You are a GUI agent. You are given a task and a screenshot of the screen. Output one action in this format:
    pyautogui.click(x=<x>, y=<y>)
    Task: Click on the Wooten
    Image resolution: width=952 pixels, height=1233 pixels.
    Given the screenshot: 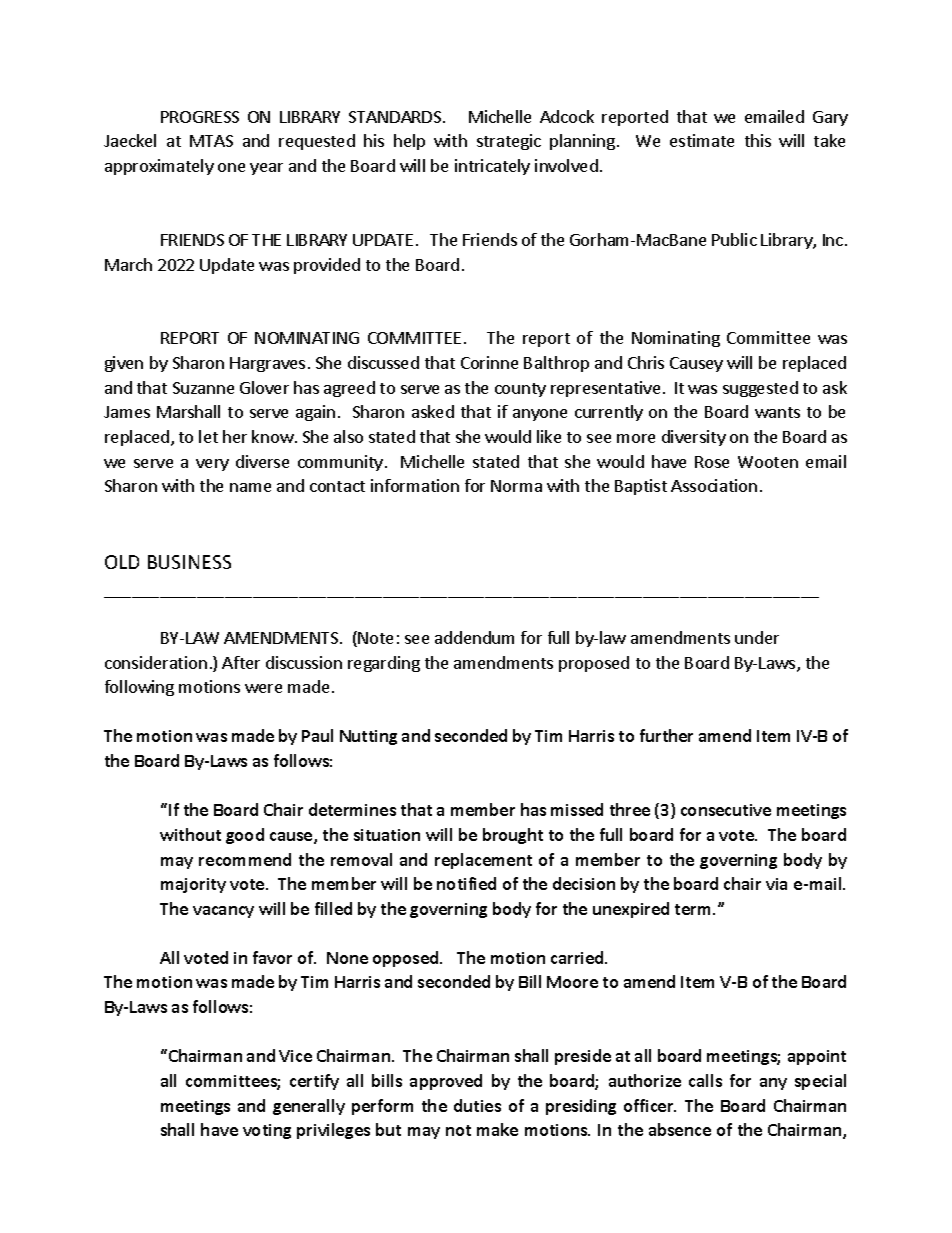 What is the action you would take?
    pyautogui.click(x=768, y=462)
